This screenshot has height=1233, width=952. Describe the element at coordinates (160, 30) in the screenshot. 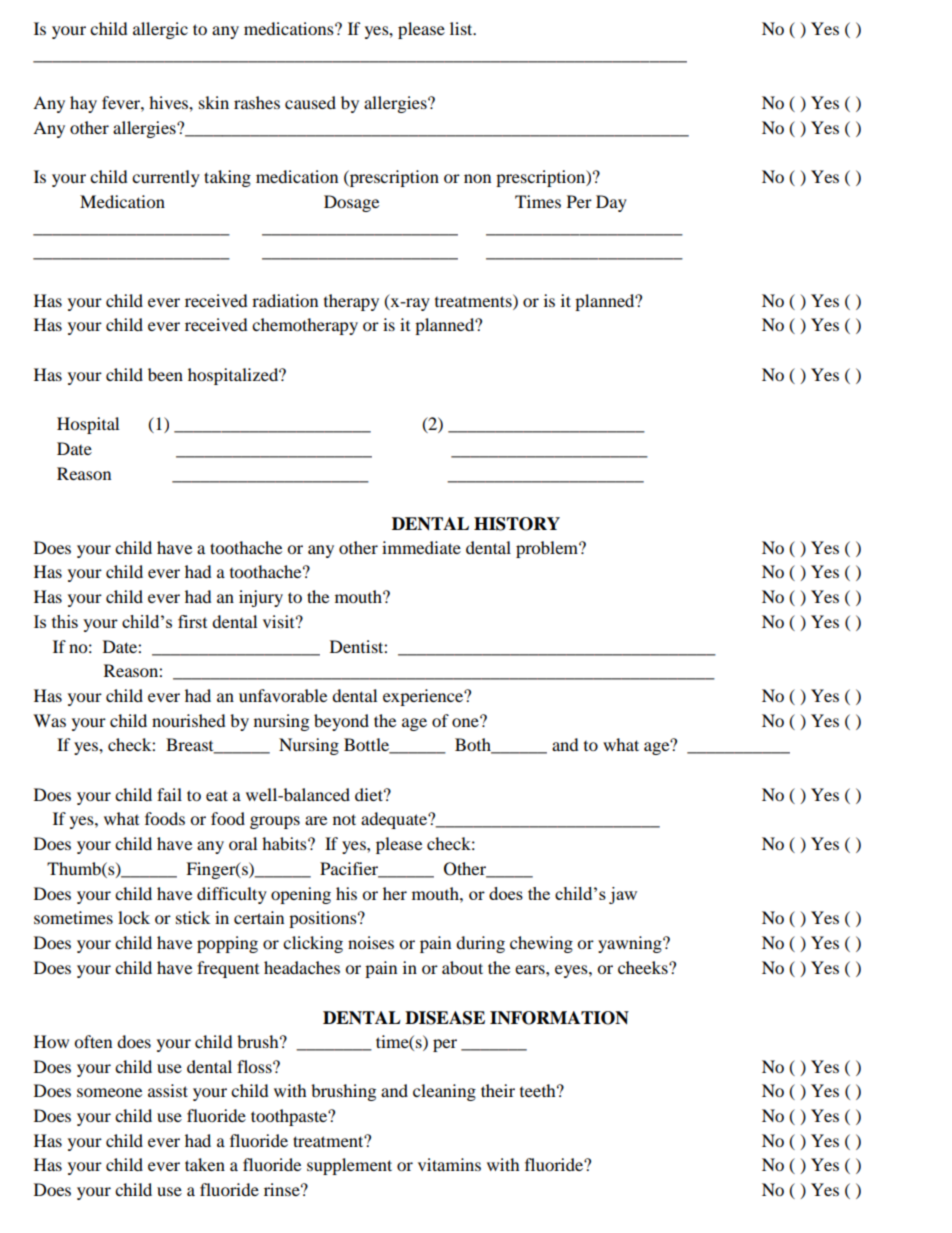

I see `allergic` at that location.
